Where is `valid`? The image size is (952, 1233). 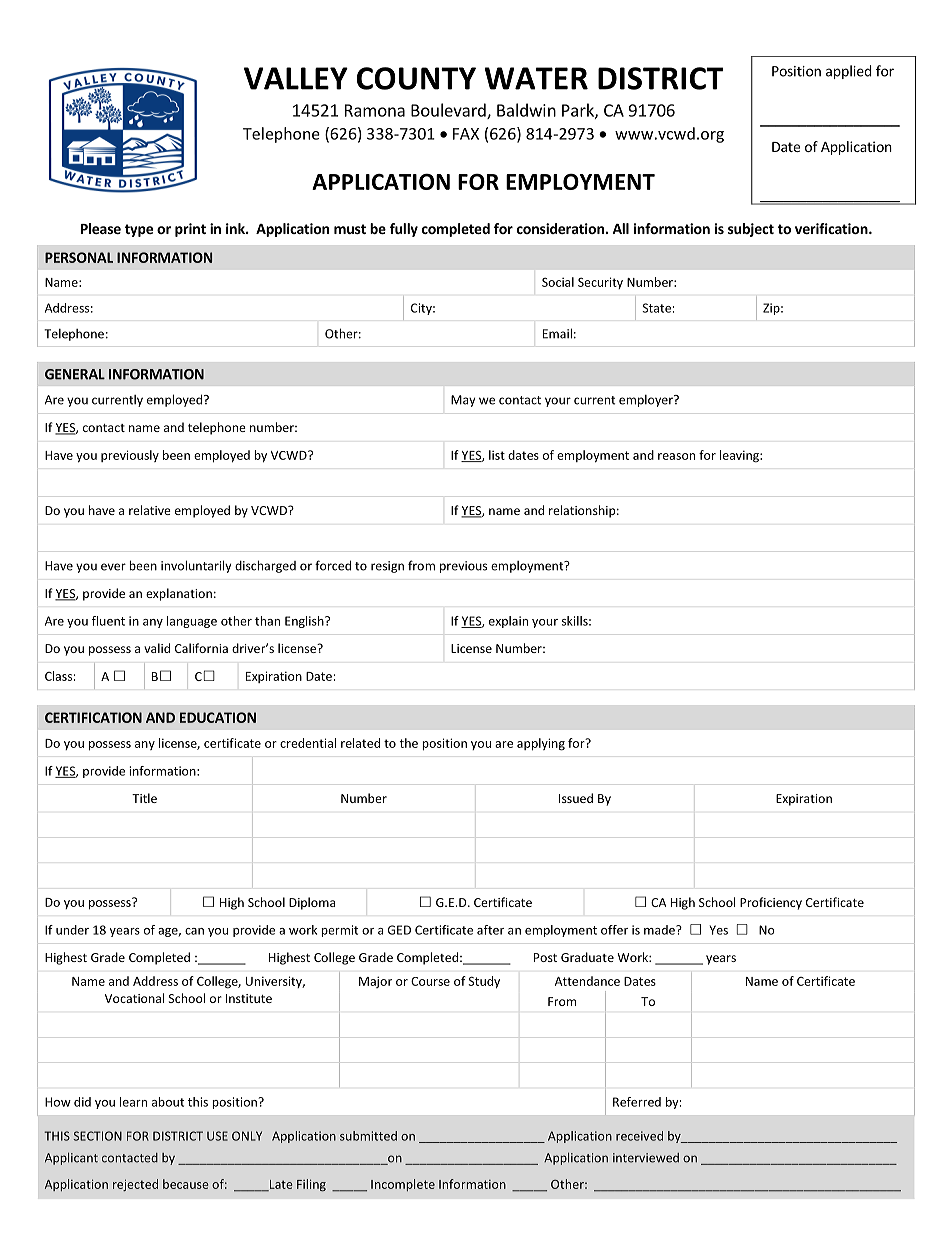 valid is located at coordinates (157, 648).
